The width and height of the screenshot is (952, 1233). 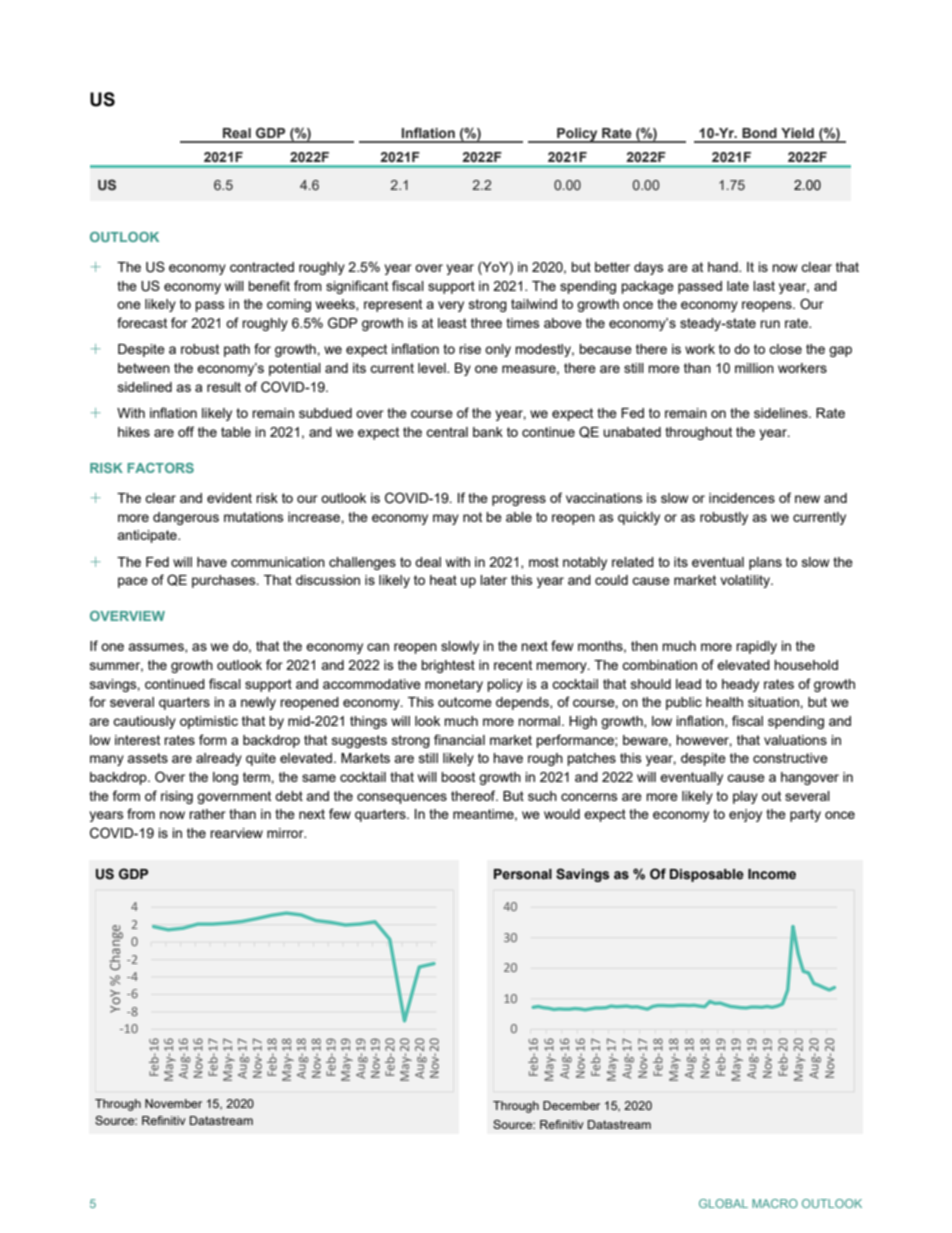 What do you see at coordinates (209, 722) in the screenshot?
I see `optimistic` at bounding box center [209, 722].
